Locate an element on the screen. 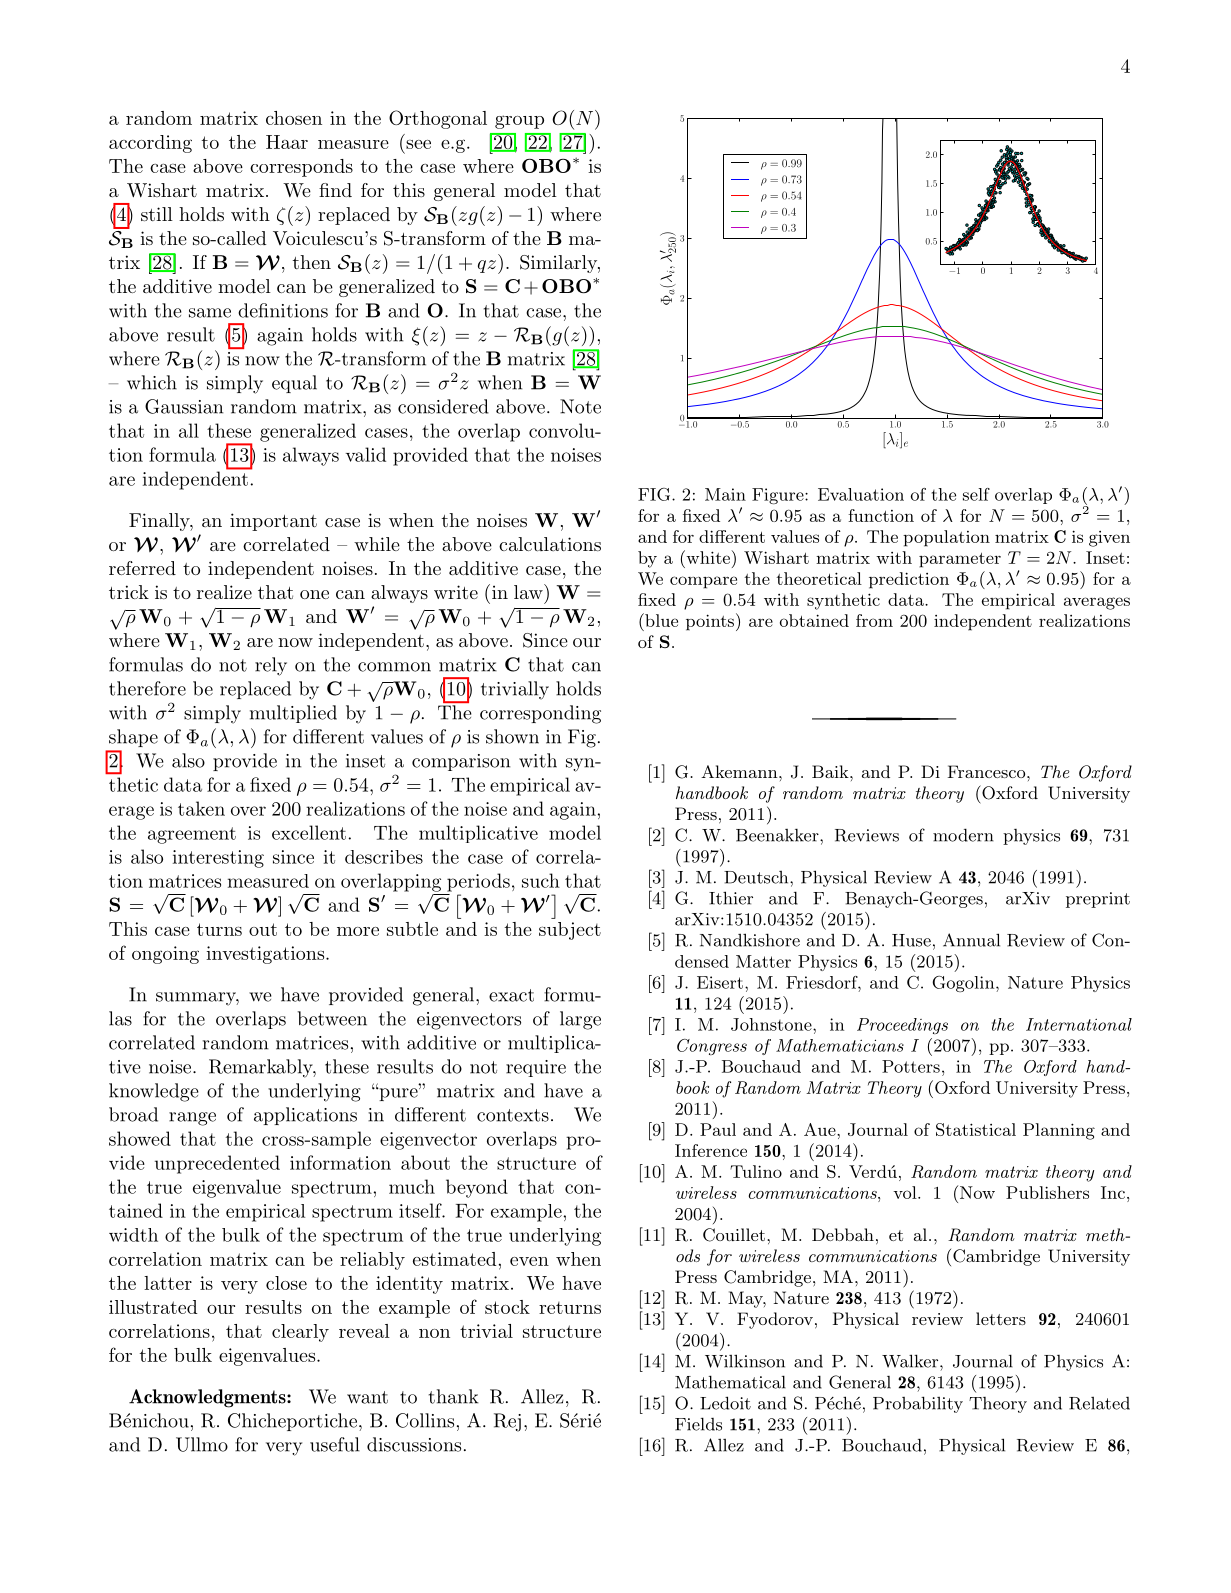  Fields is located at coordinates (698, 1424).
